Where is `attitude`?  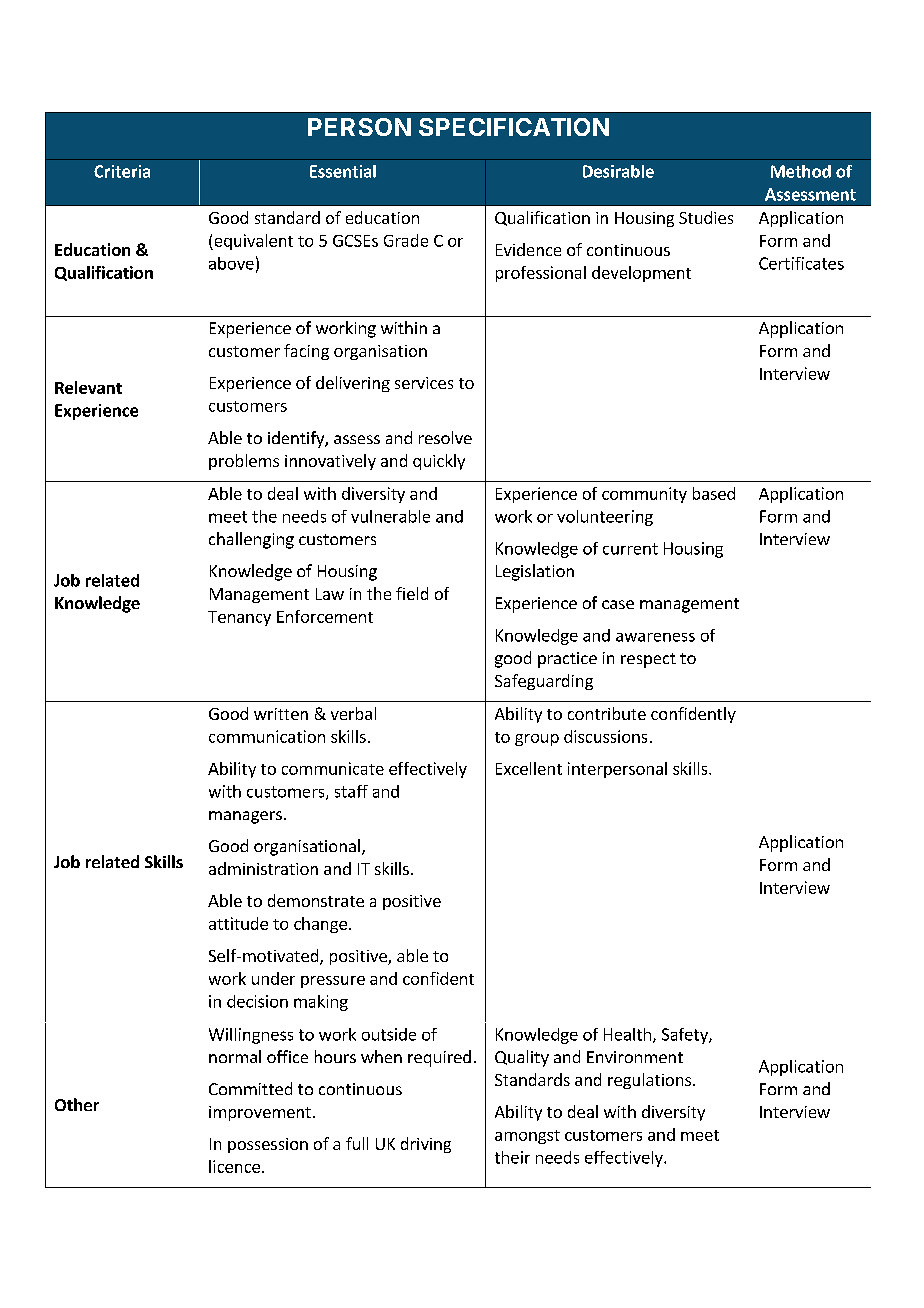
attitude is located at coordinates (238, 923).
